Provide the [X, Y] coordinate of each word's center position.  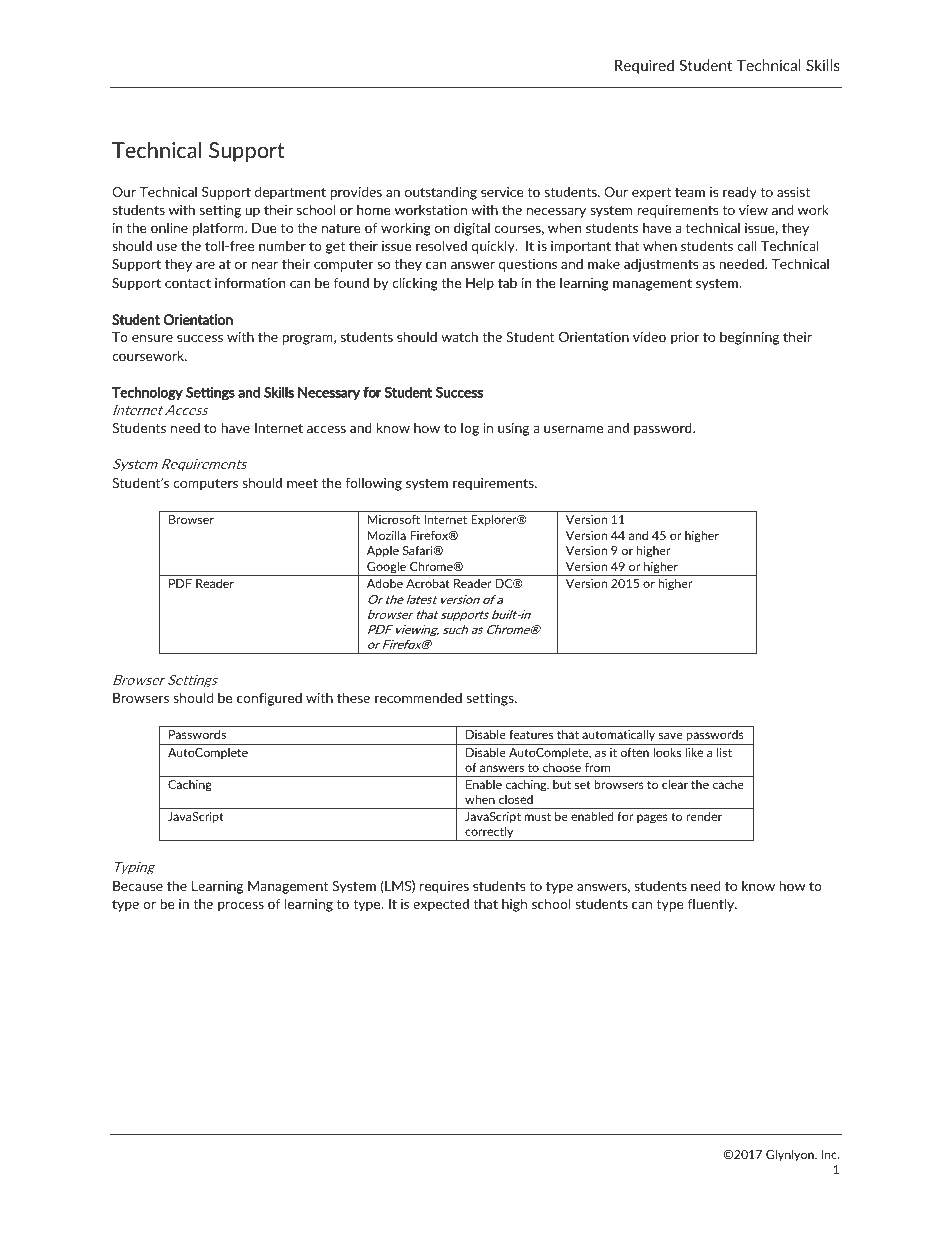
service [502, 192]
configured [269, 699]
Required [644, 66]
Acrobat [428, 583]
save [671, 735]
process [241, 907]
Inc [830, 1154]
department [290, 193]
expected [441, 905]
